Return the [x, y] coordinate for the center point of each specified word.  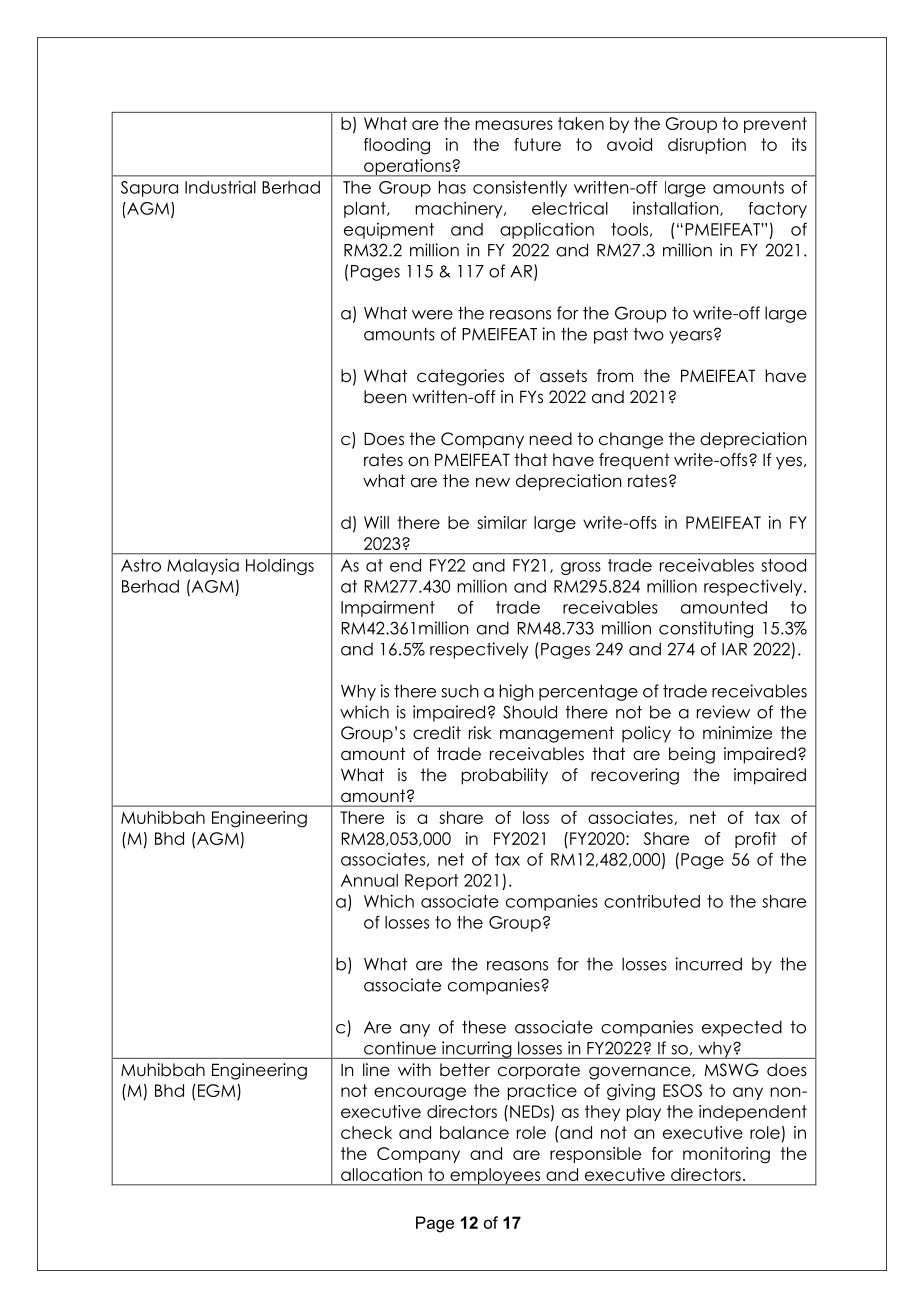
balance [474, 1132]
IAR [734, 649]
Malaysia [203, 566]
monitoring [726, 1155]
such [460, 691]
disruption [707, 146]
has [452, 187]
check [366, 1132]
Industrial [220, 187]
